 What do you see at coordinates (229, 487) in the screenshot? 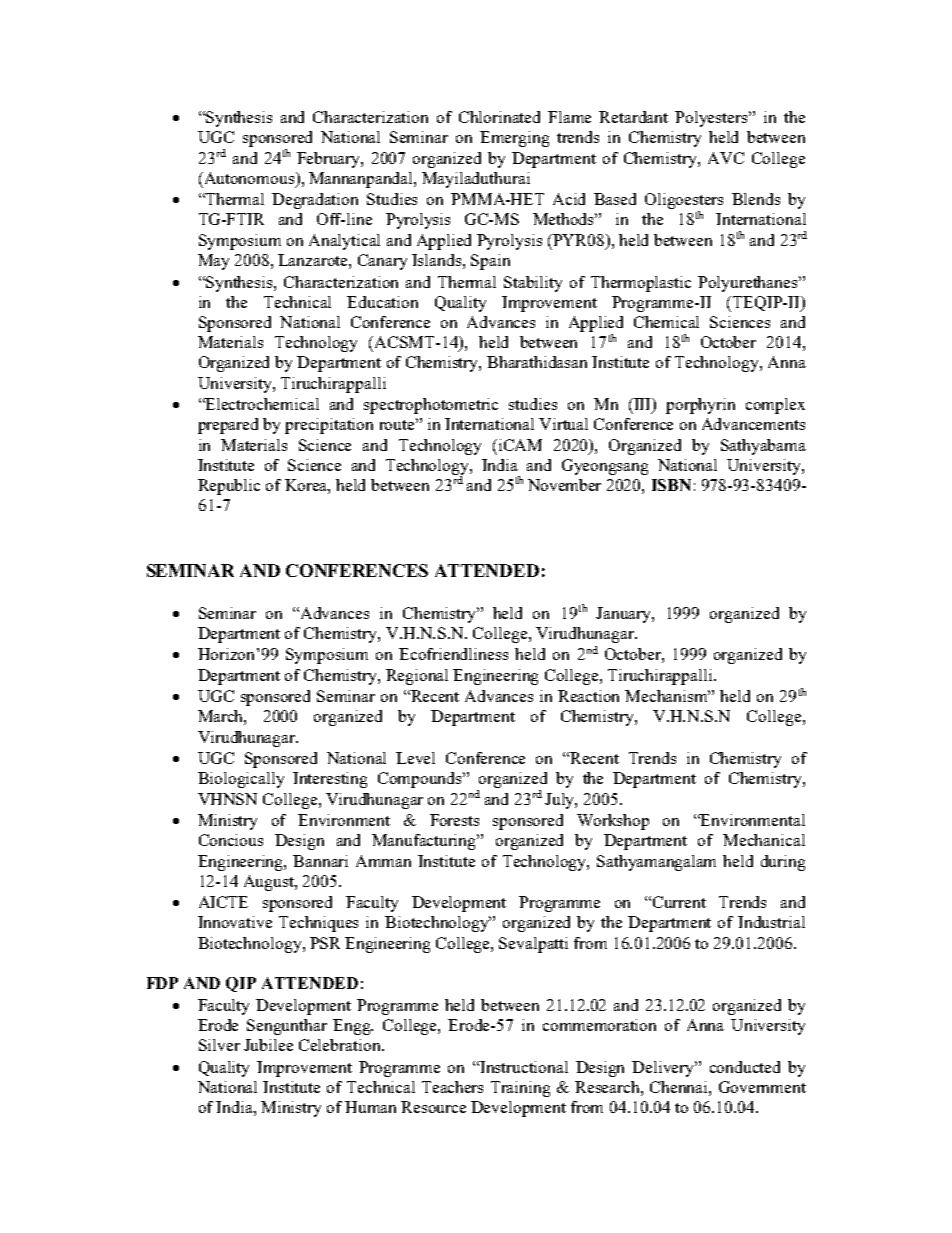
I see `Republic` at bounding box center [229, 487].
